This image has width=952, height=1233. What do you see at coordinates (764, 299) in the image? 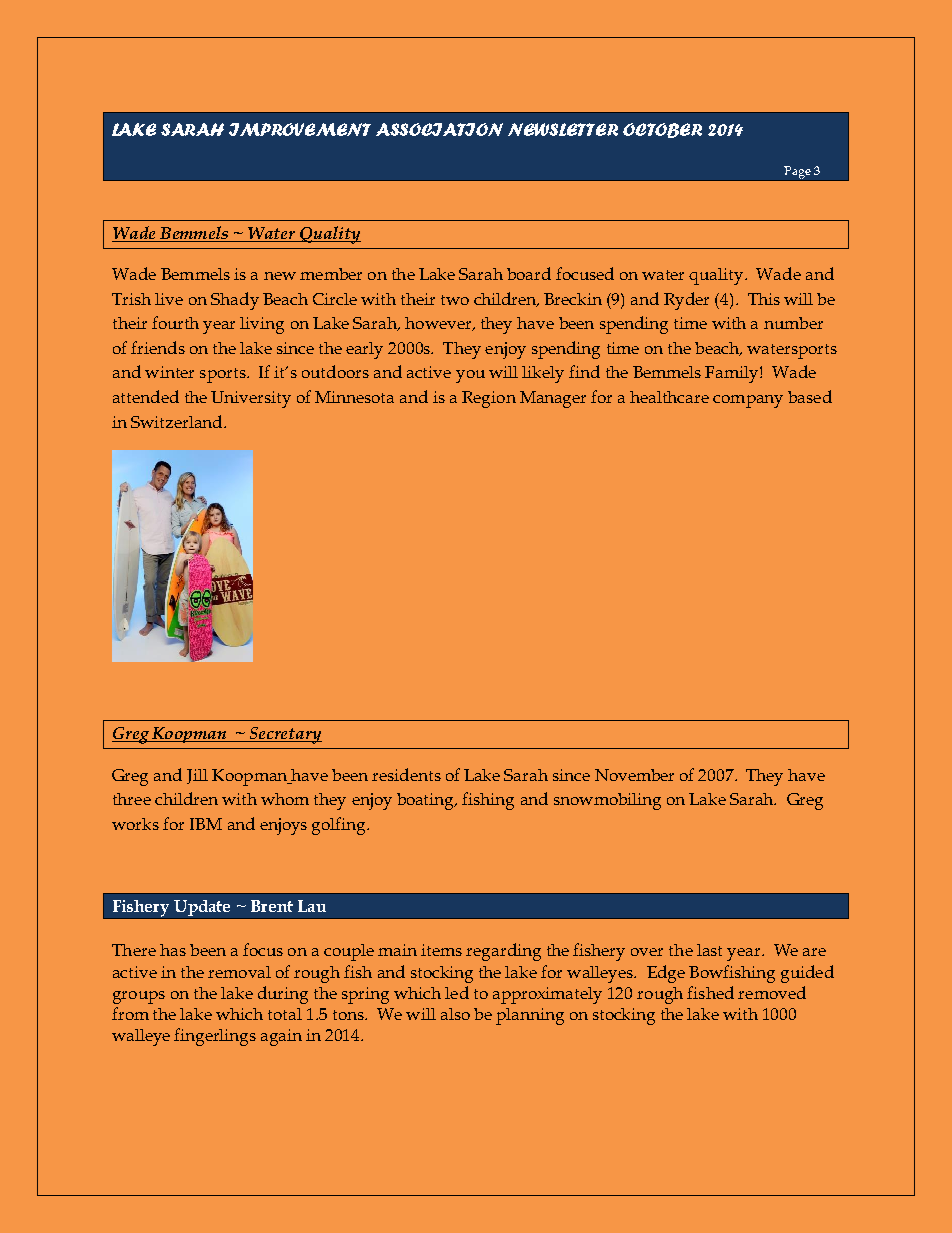
I see `This` at bounding box center [764, 299].
